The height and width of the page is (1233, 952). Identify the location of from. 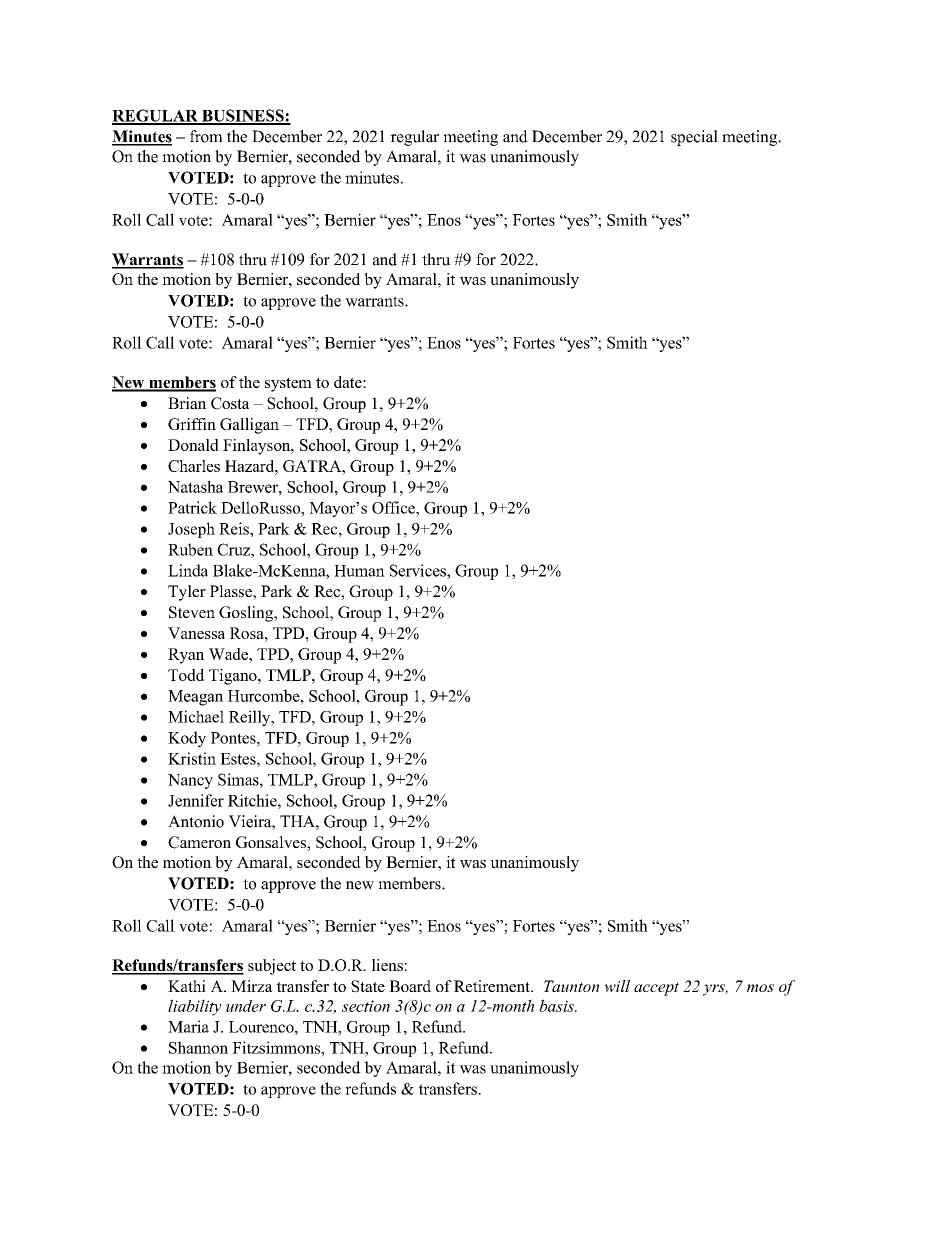
(206, 136).
